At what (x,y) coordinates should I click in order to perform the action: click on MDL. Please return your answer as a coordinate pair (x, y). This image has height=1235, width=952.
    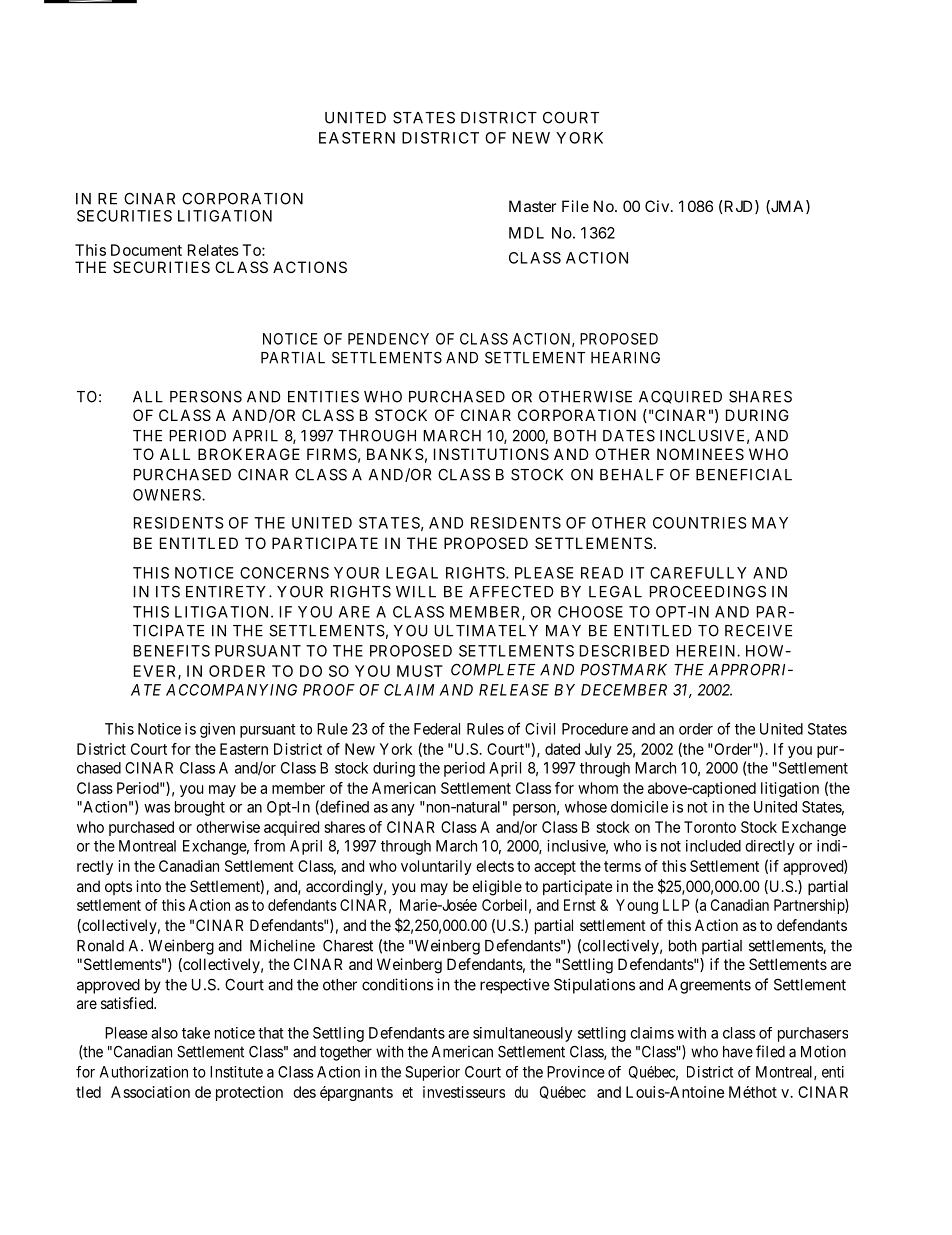
    Looking at the image, I should click on (526, 233).
